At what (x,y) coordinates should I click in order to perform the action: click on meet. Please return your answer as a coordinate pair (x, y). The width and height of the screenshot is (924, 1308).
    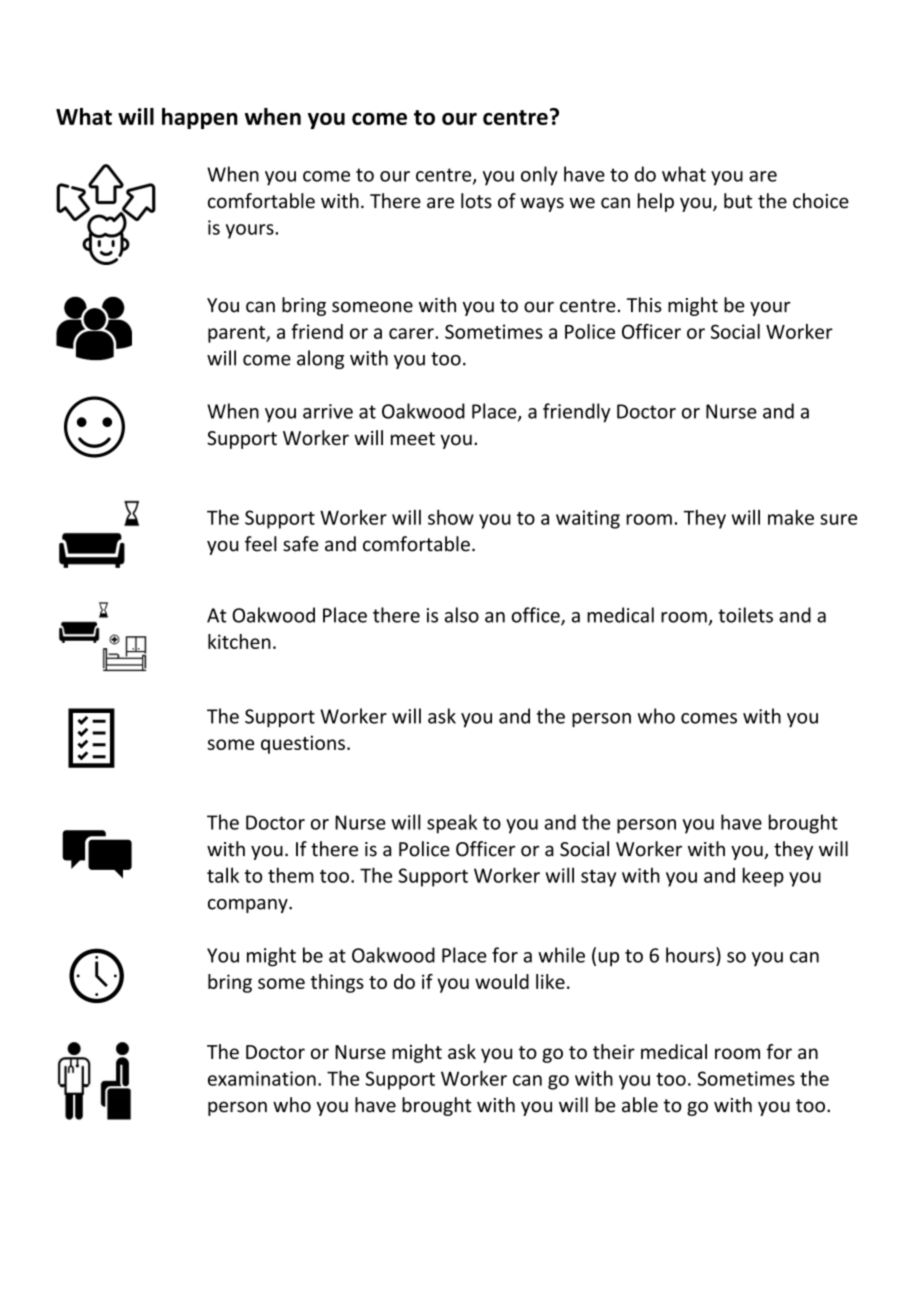
    Looking at the image, I should click on (413, 439).
